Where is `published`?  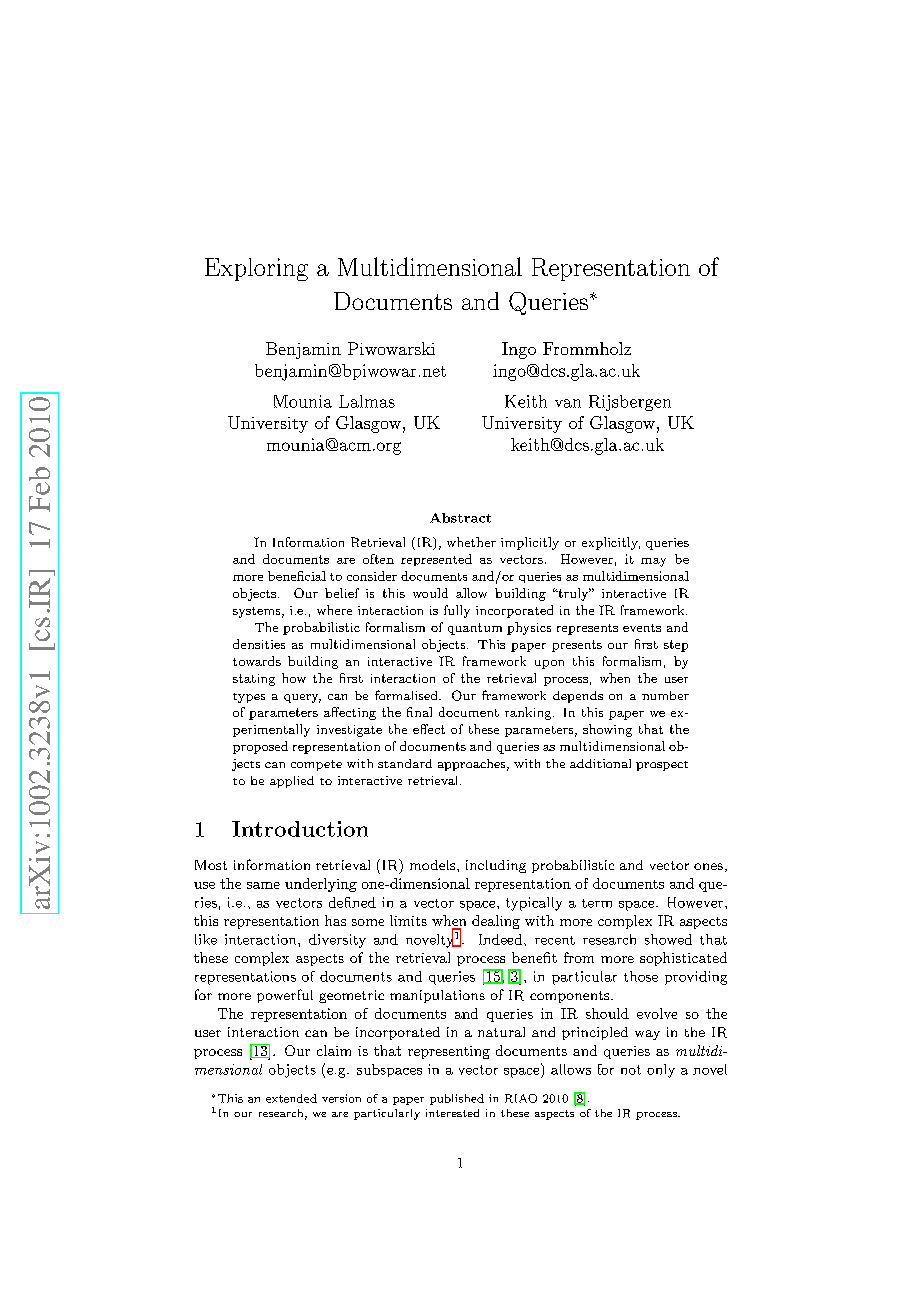 published is located at coordinates (457, 1099).
